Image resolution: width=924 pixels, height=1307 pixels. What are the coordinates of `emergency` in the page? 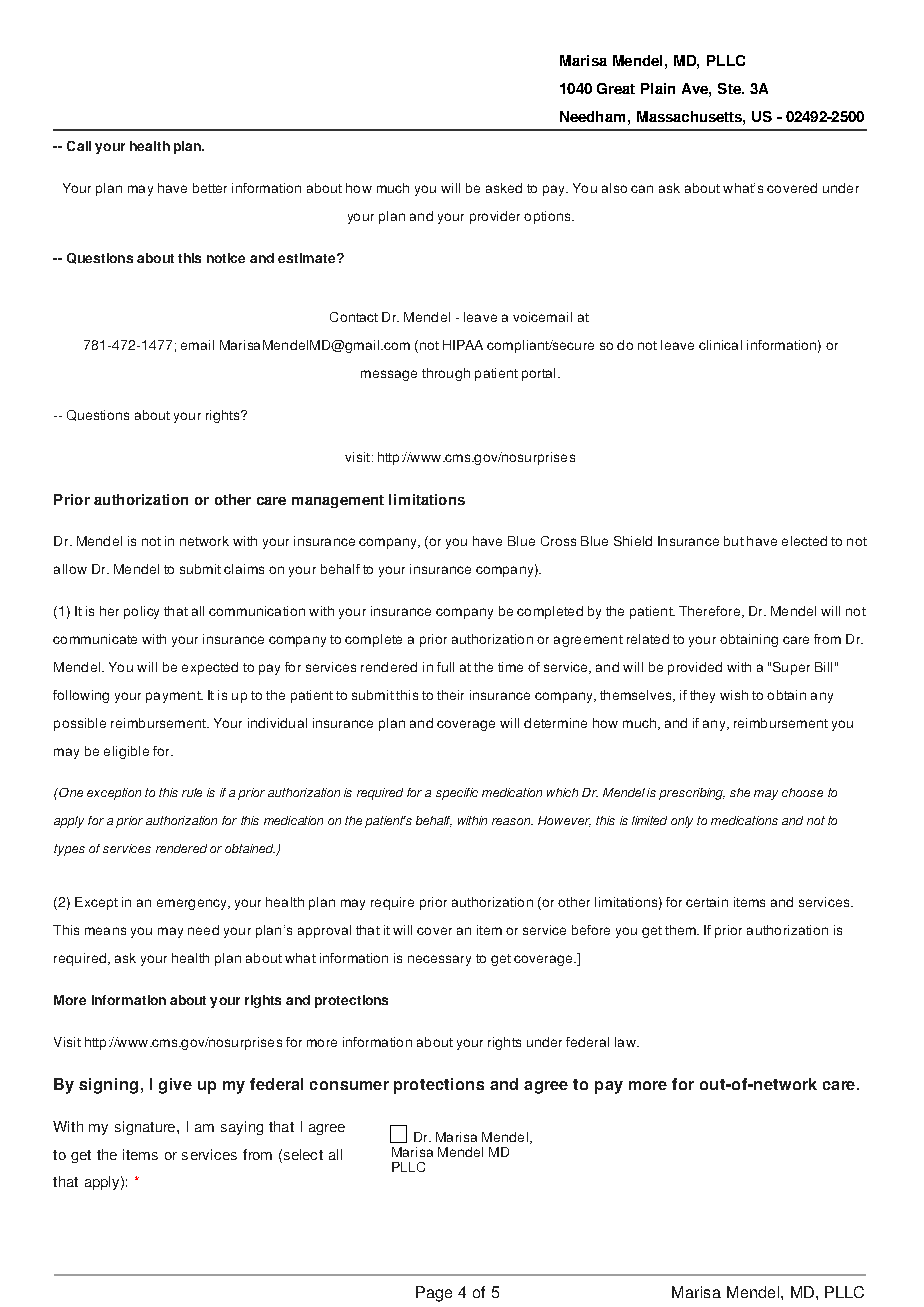 It's located at (193, 904).
